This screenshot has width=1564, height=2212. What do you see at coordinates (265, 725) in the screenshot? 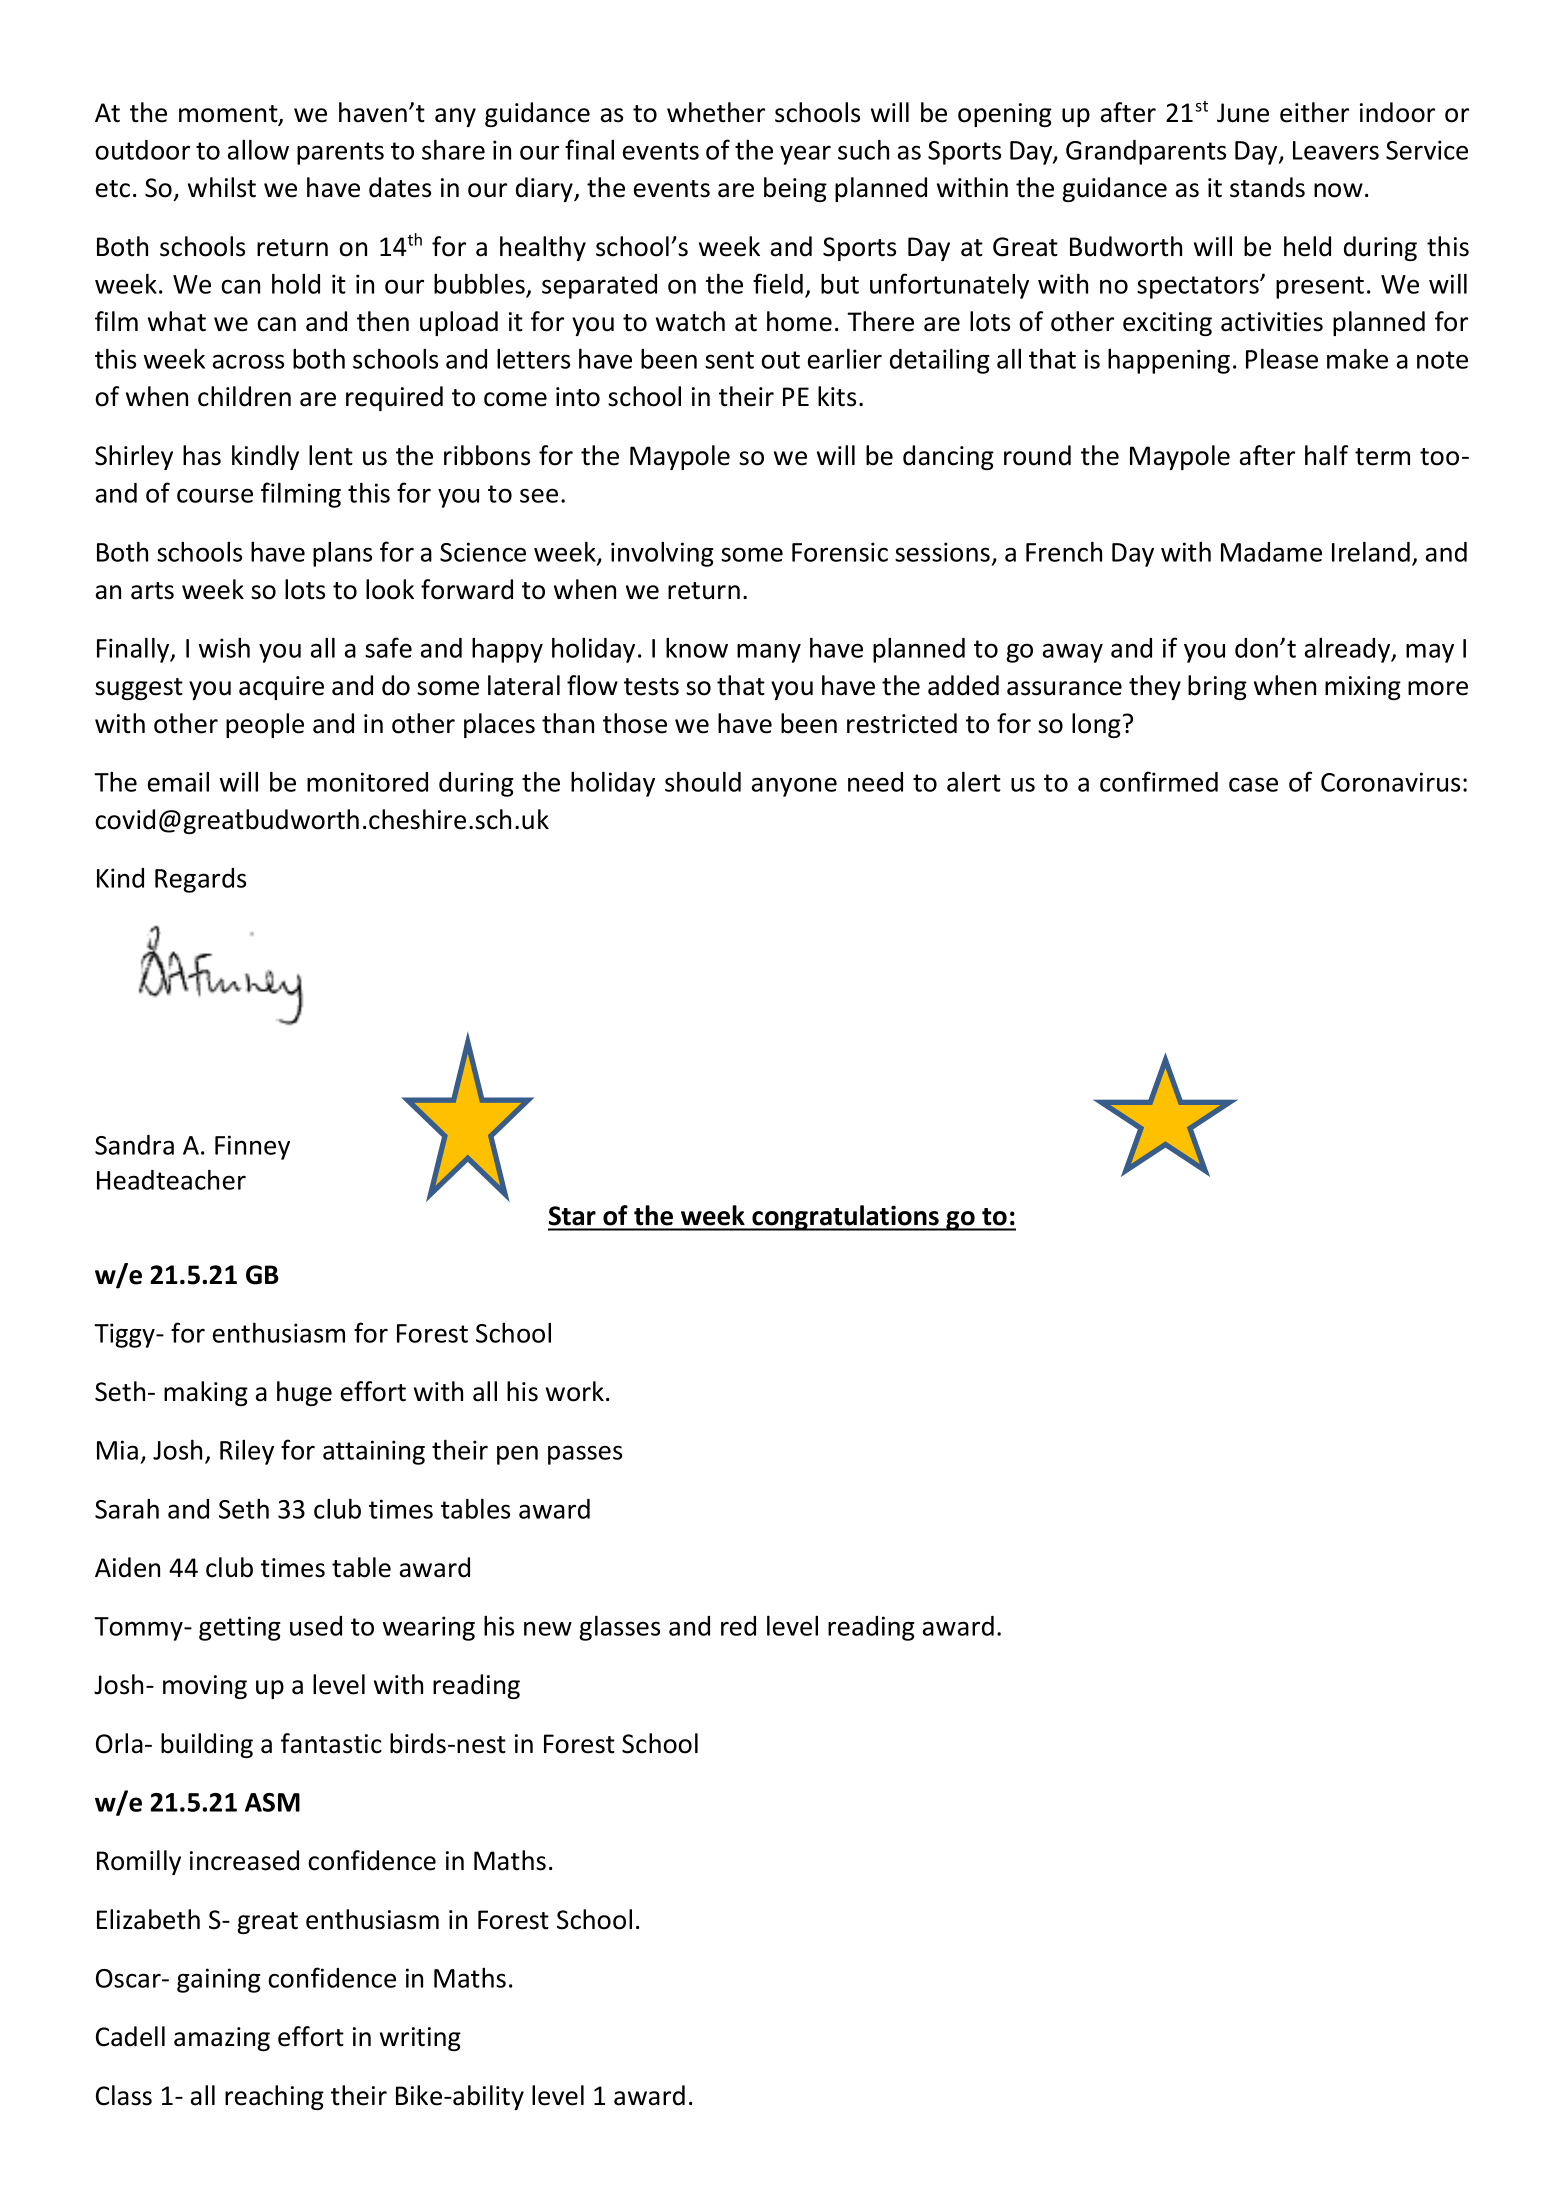
I see `people` at bounding box center [265, 725].
